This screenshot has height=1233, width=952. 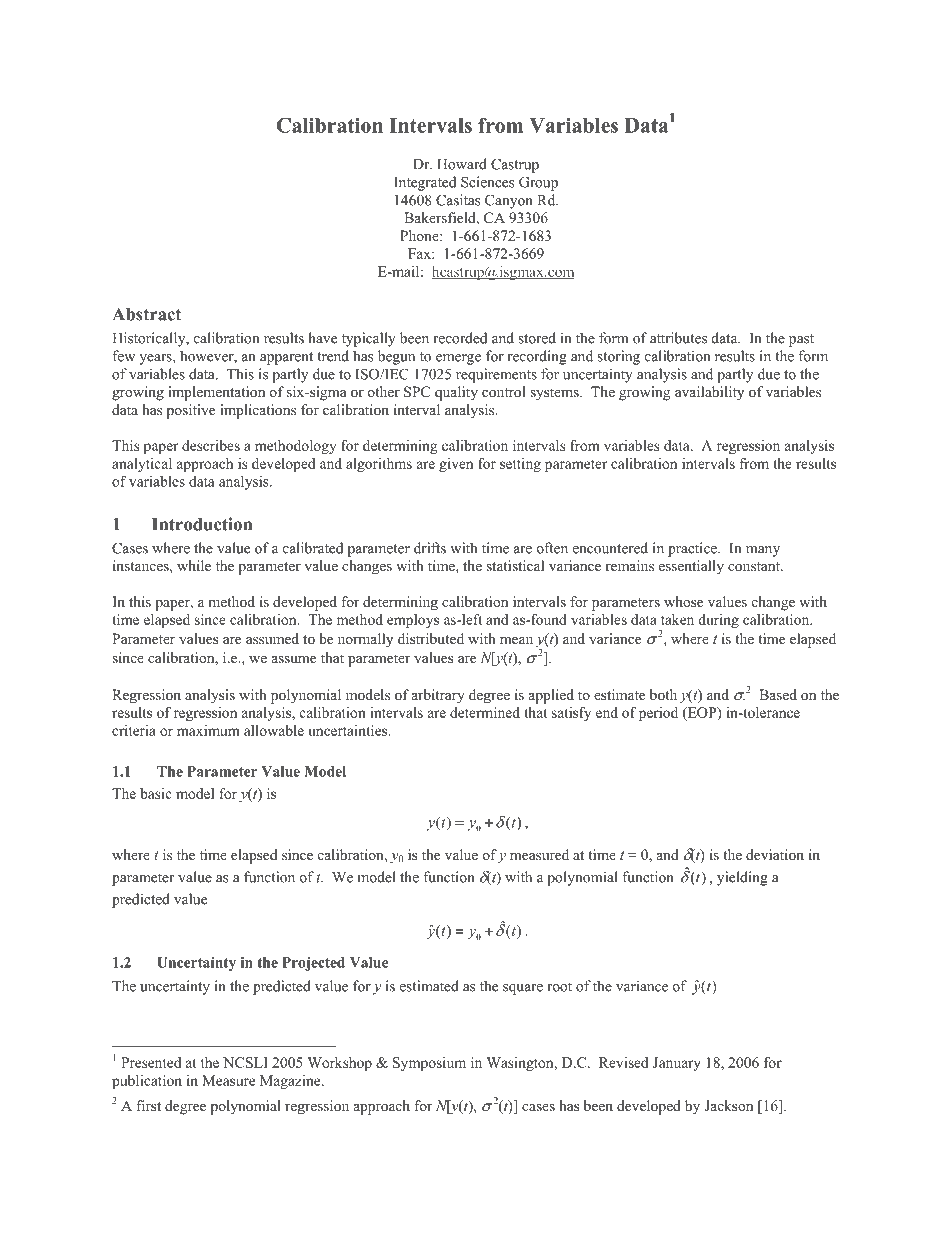 What do you see at coordinates (146, 314) in the screenshot?
I see `Abstract` at bounding box center [146, 314].
